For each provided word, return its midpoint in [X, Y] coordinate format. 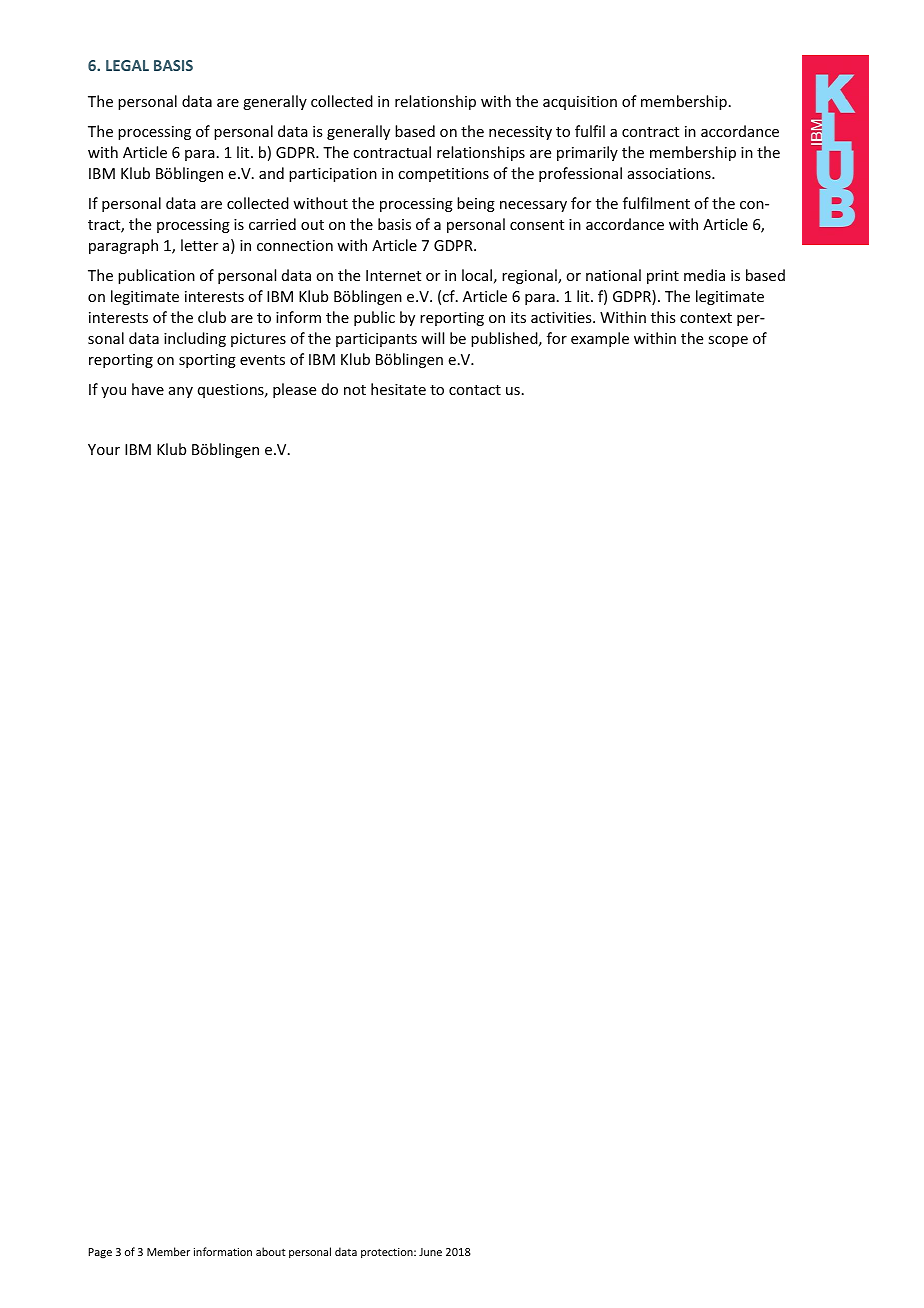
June [430, 1252]
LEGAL [127, 65]
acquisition [580, 103]
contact [475, 390]
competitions [443, 175]
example [600, 339]
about [271, 1251]
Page [100, 1253]
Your [104, 449]
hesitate [398, 389]
